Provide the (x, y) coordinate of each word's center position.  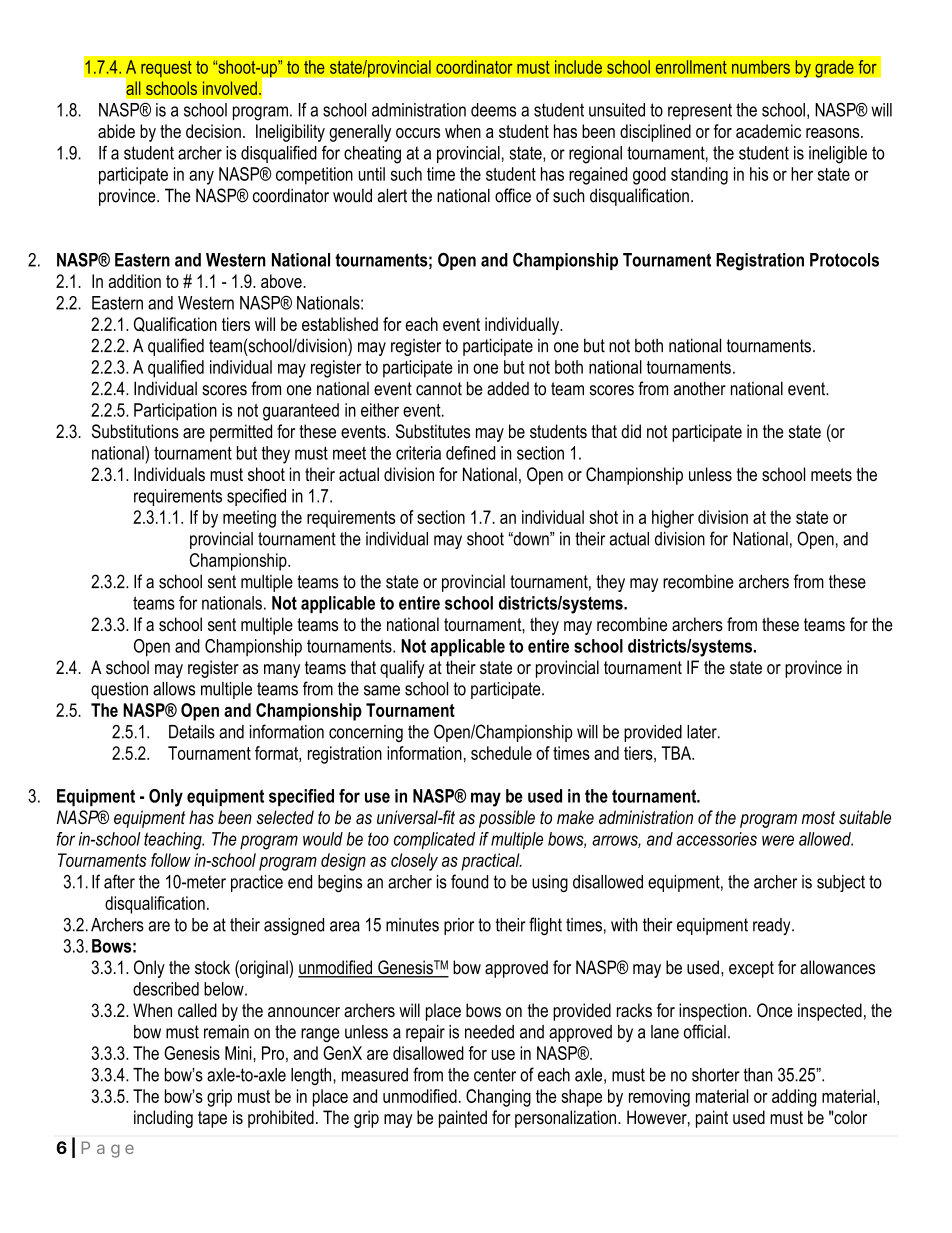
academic (768, 131)
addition (134, 281)
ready (773, 926)
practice (257, 883)
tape (212, 1119)
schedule (501, 753)
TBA (677, 753)
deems (493, 110)
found (469, 881)
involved (230, 88)
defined (470, 453)
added (508, 388)
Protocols (844, 260)
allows (174, 689)
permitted (241, 433)
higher (673, 519)
